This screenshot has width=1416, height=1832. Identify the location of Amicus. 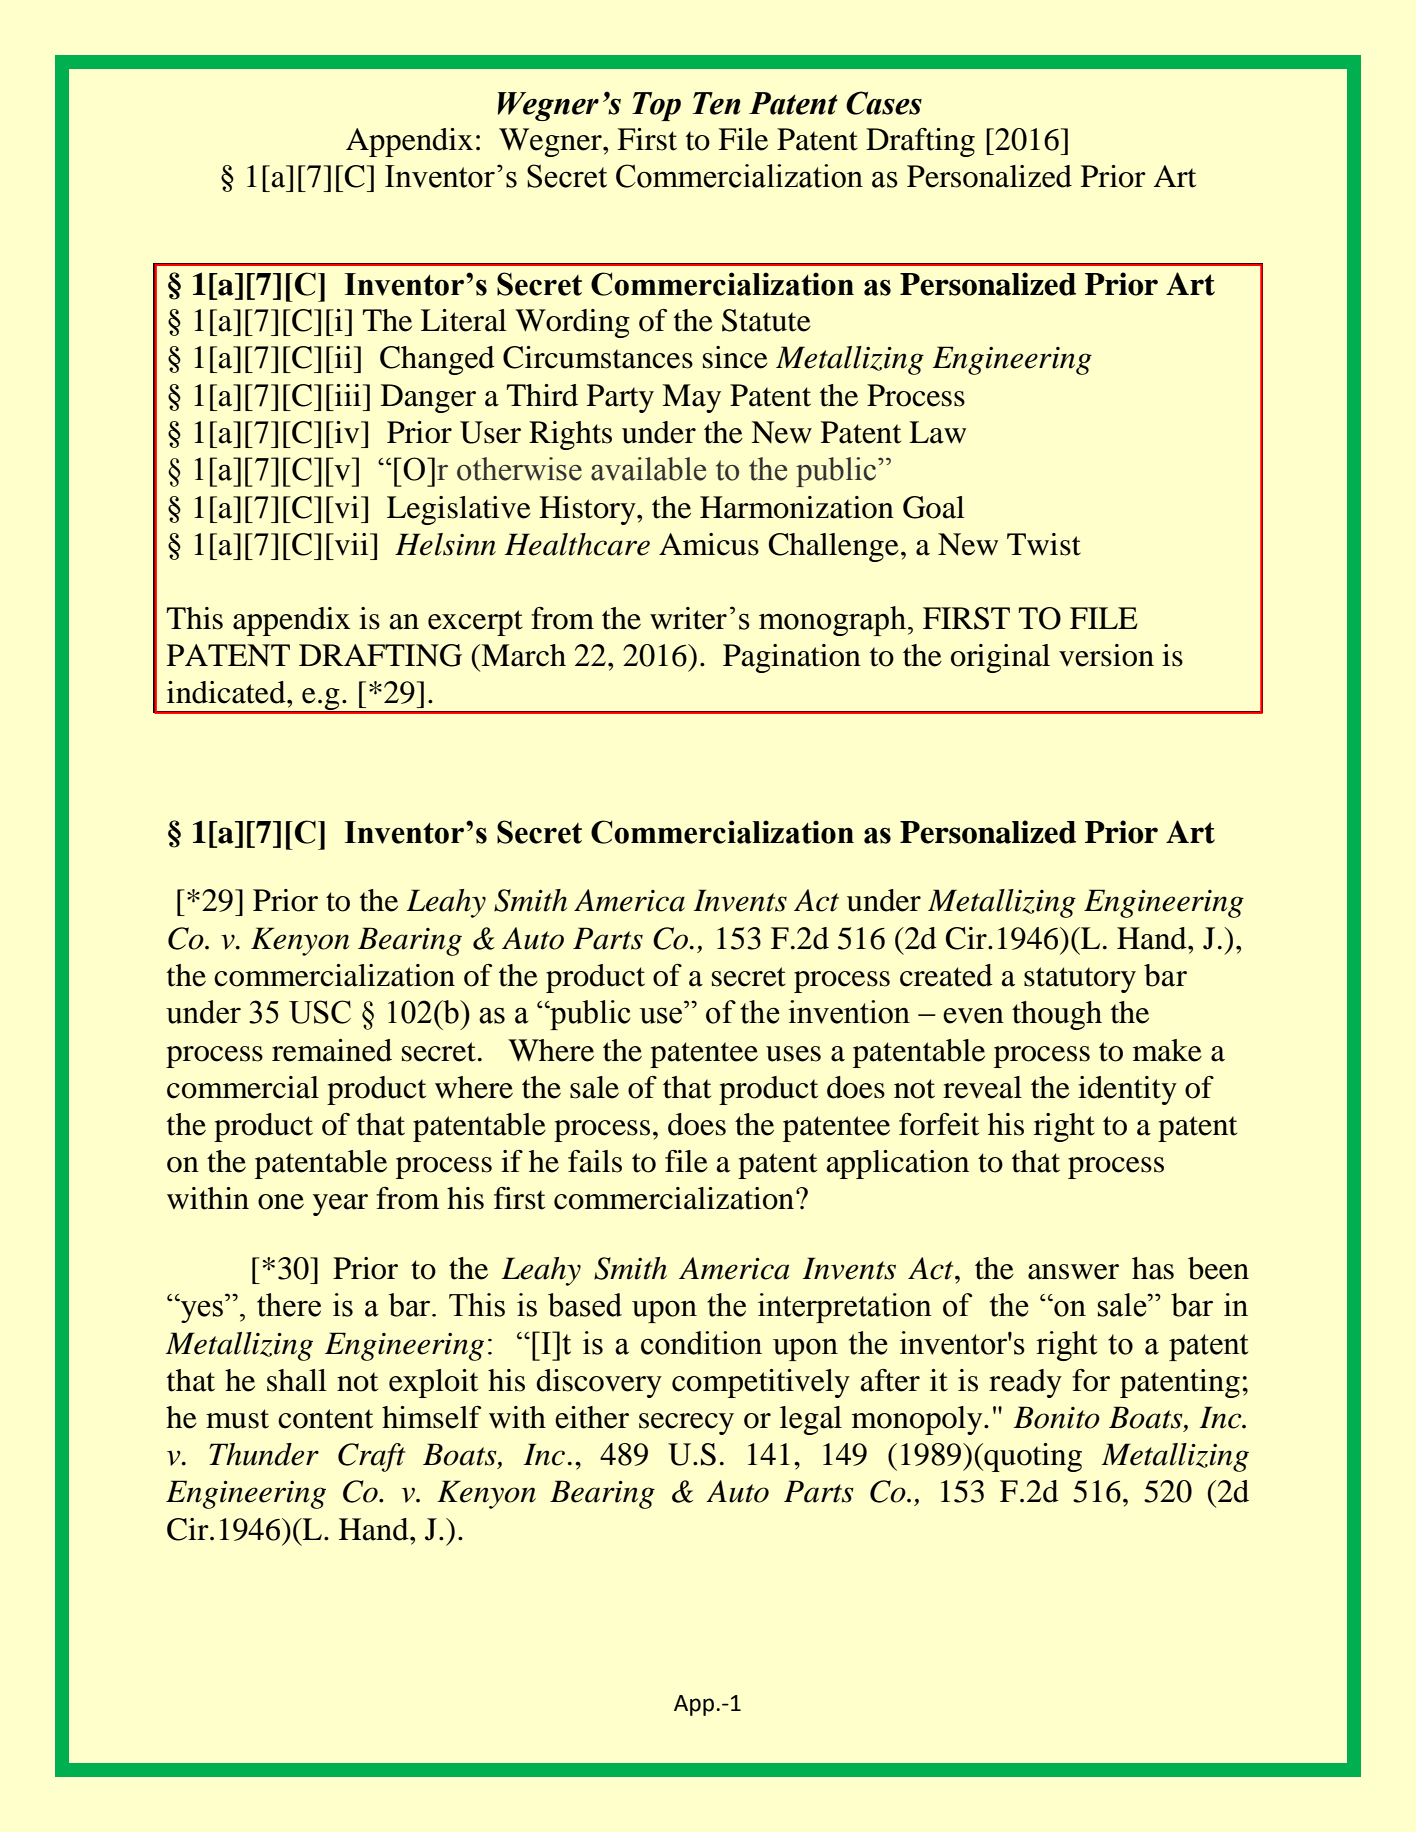
(709, 544).
